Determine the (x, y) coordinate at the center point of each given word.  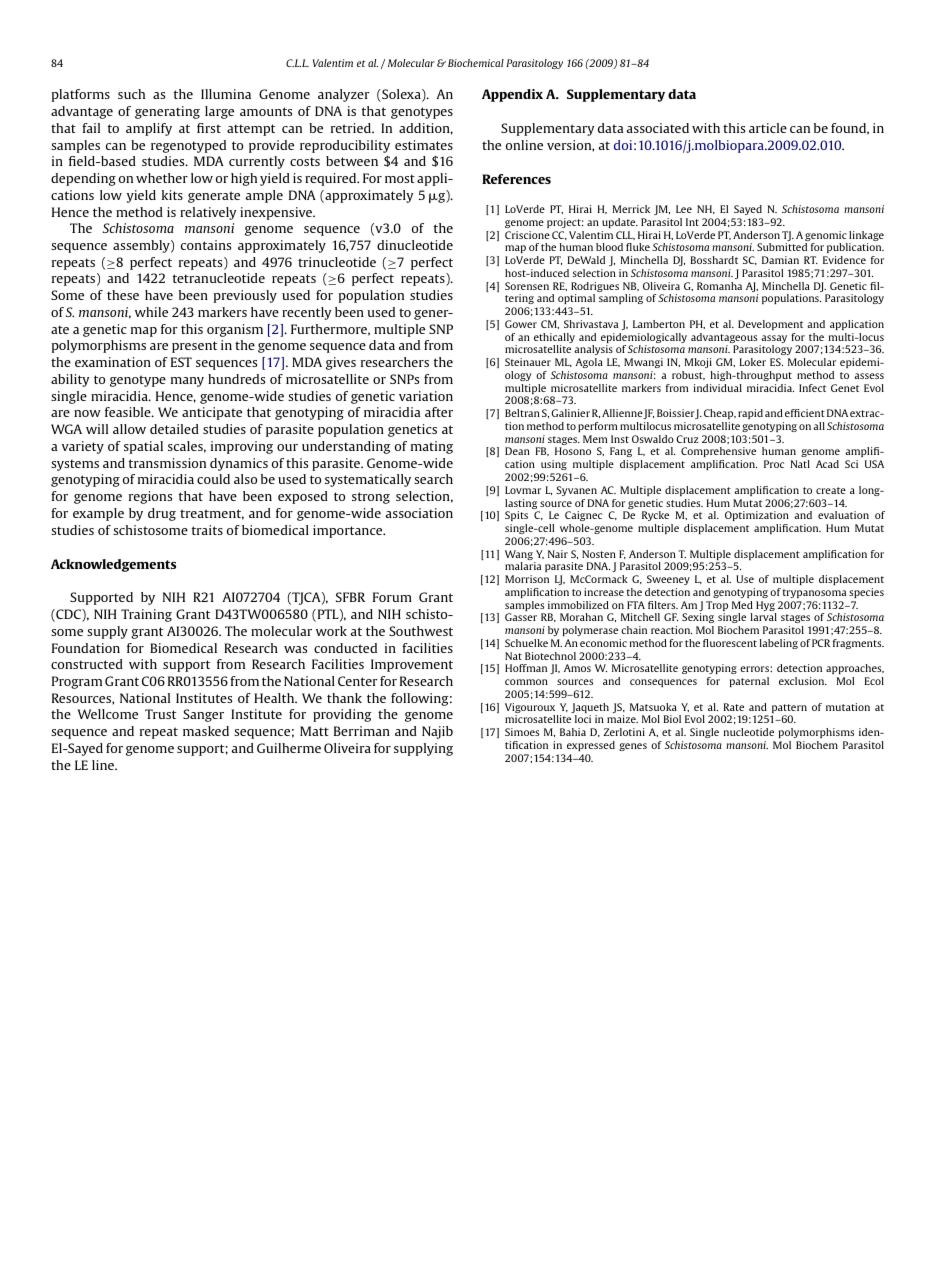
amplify (149, 129)
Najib (437, 732)
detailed (174, 429)
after (439, 412)
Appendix (512, 95)
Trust (160, 714)
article (768, 128)
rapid (750, 414)
